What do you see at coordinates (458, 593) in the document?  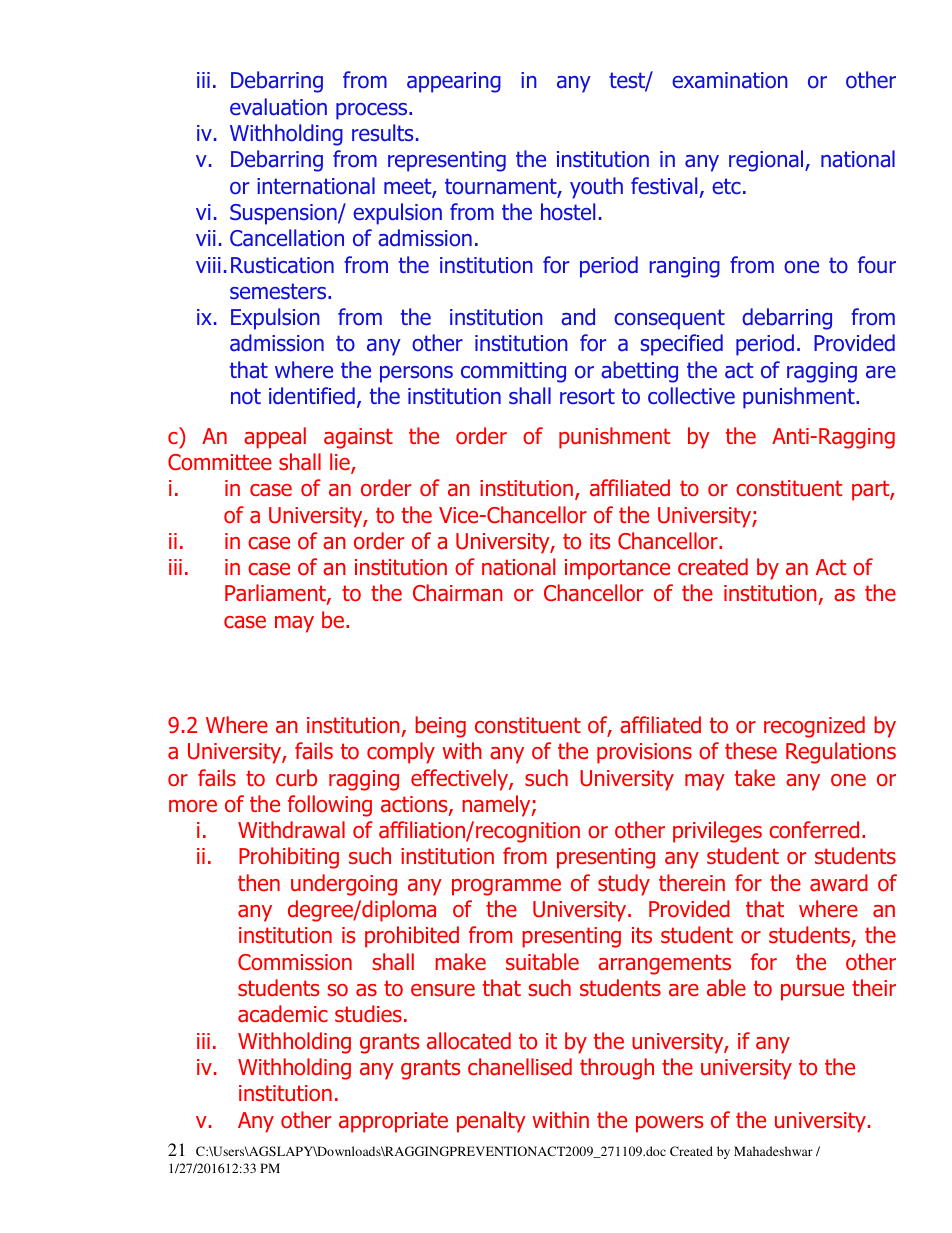 I see `Chairman` at bounding box center [458, 593].
